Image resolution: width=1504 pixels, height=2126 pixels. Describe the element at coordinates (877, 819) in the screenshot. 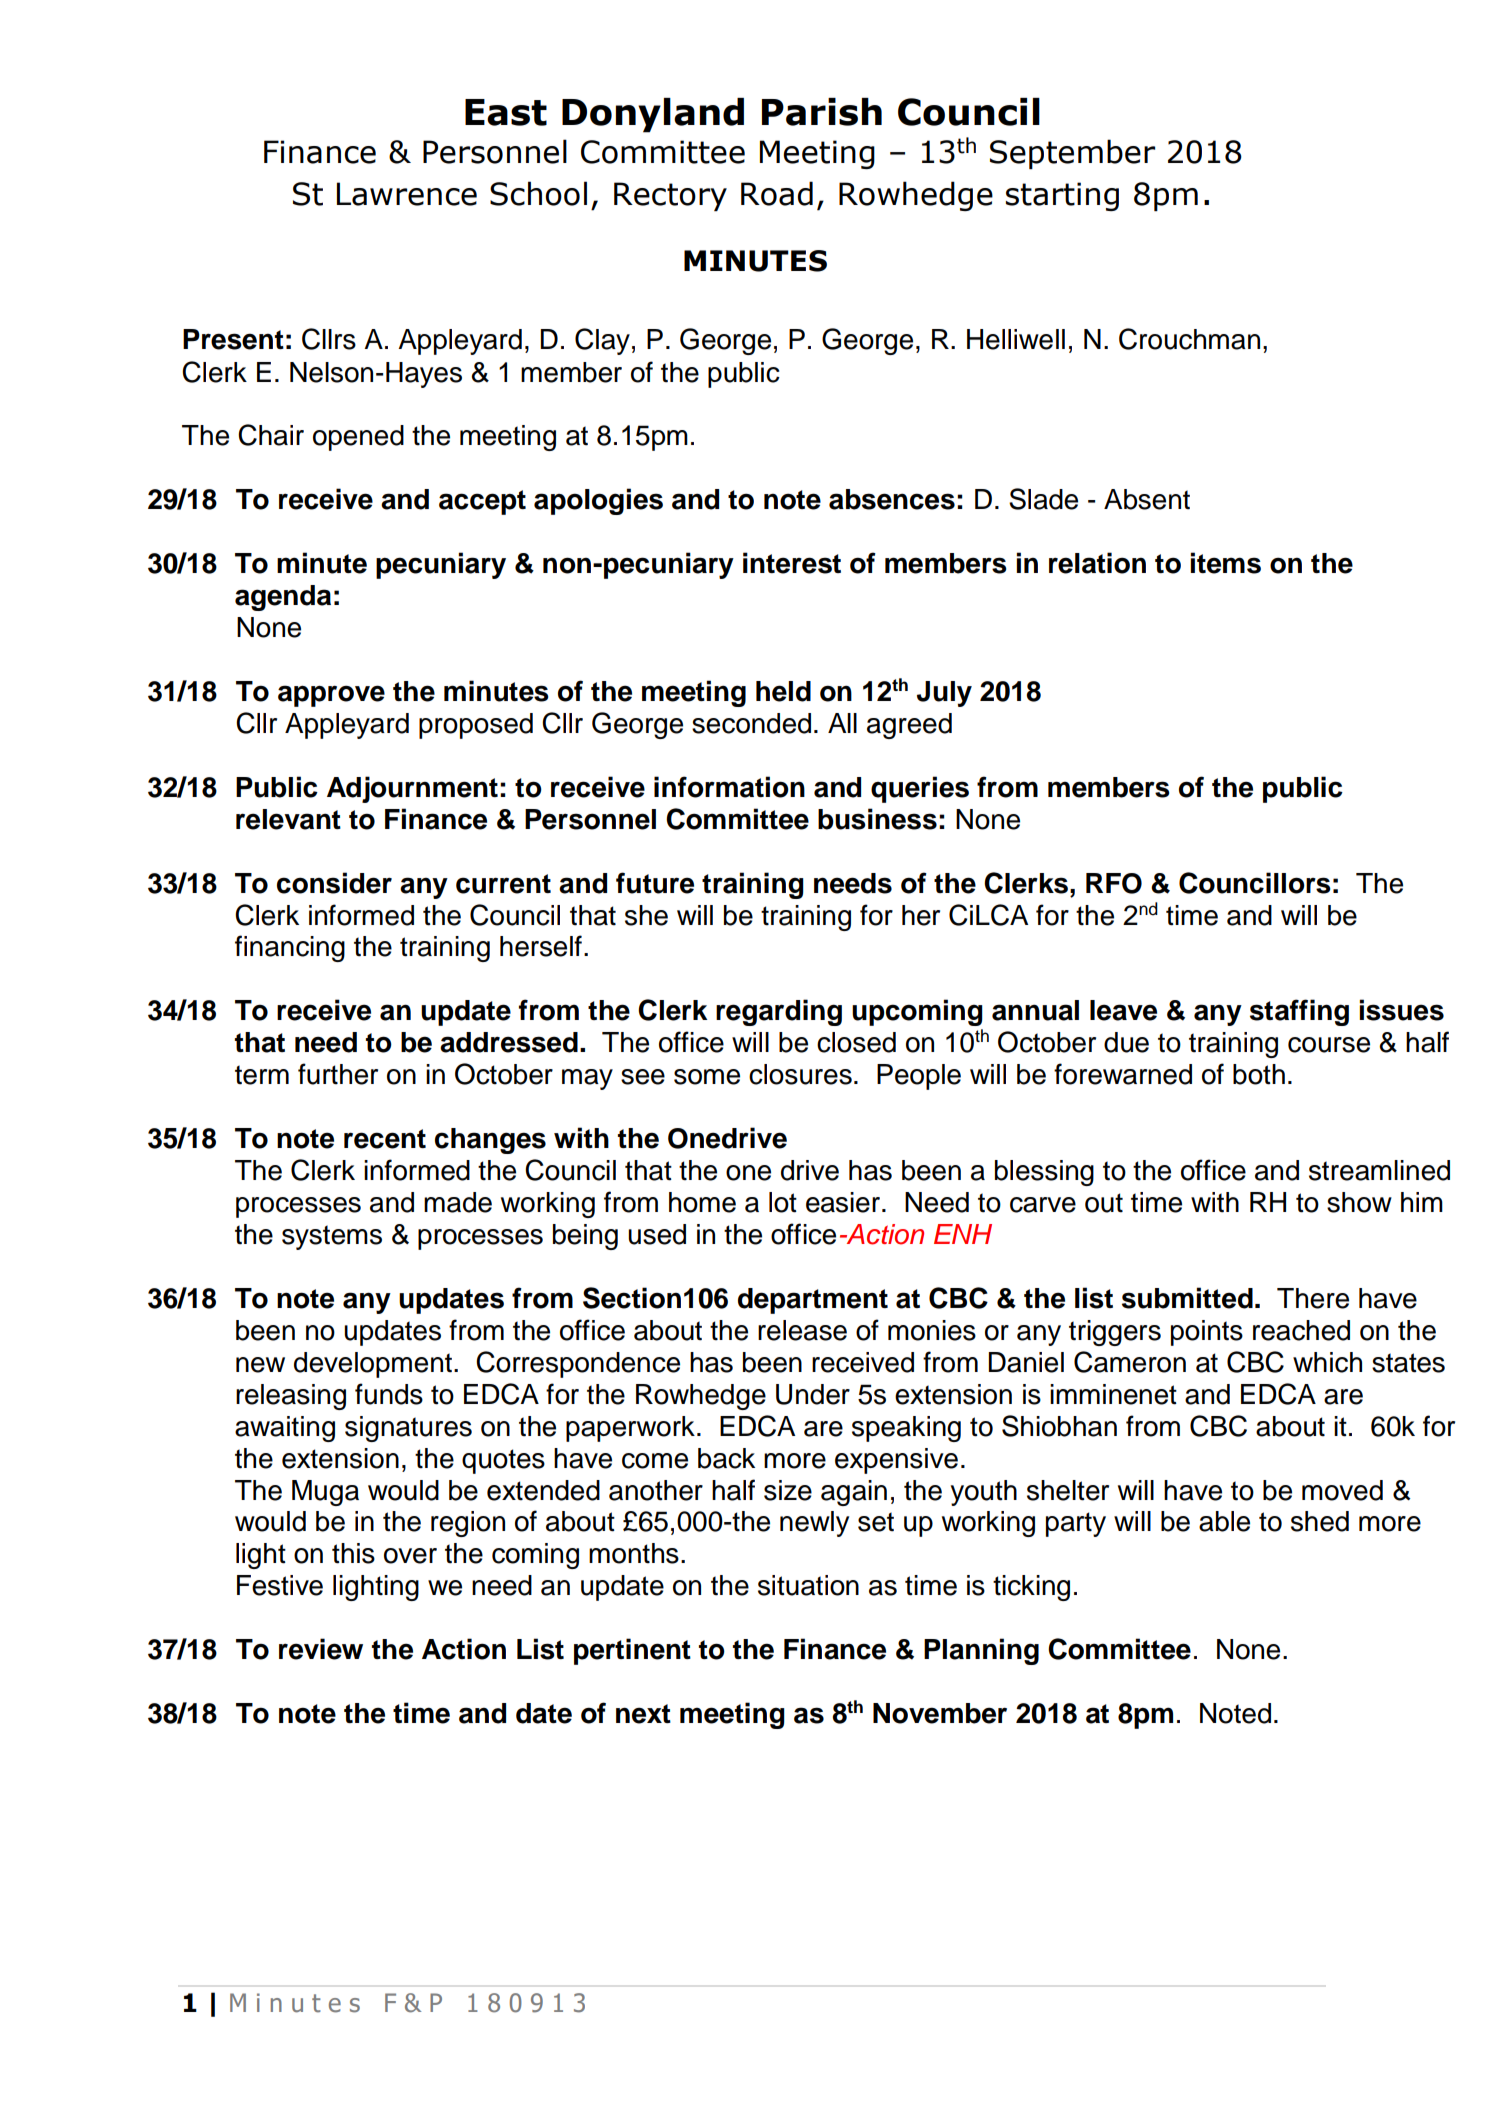

I see `business` at that location.
